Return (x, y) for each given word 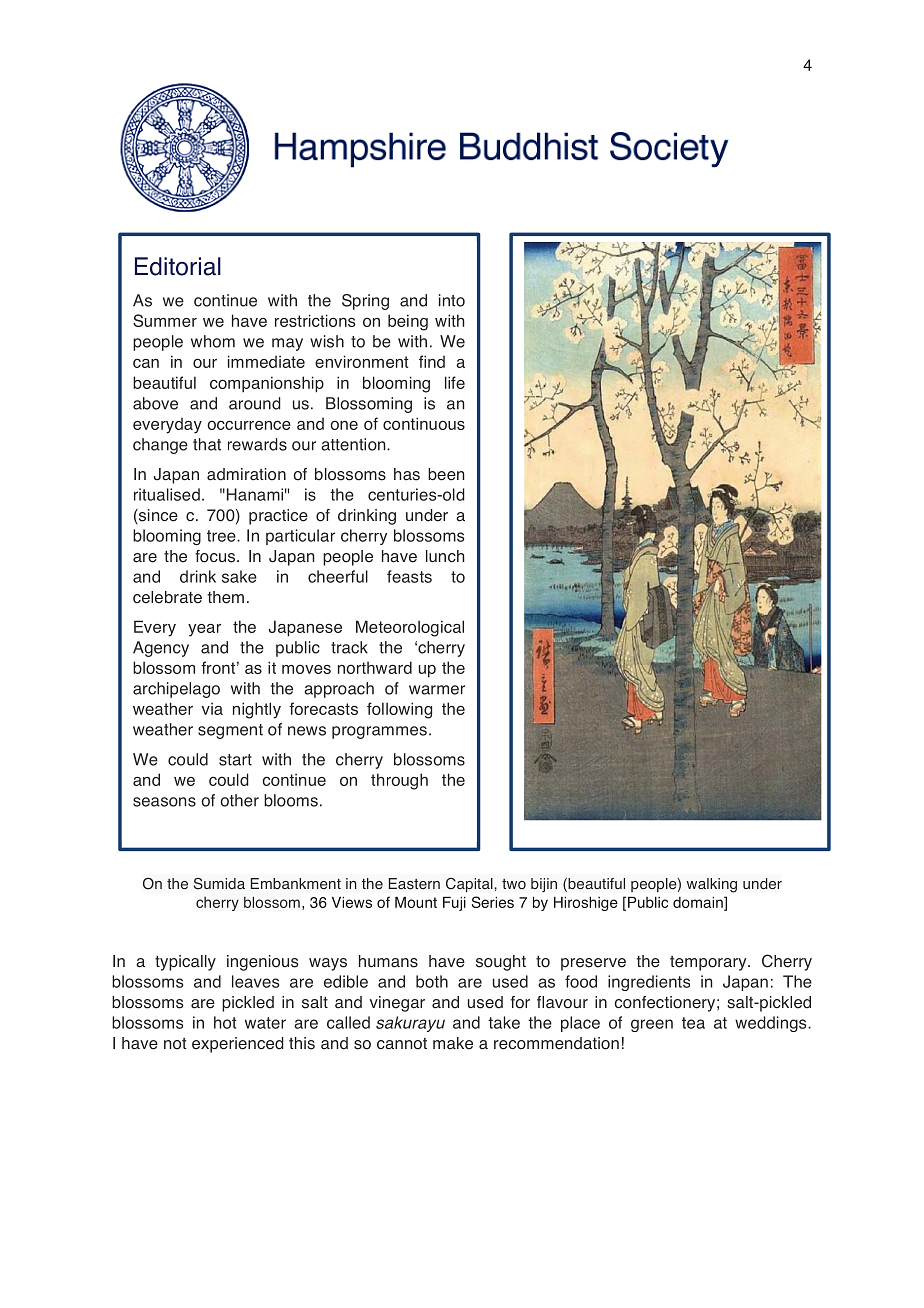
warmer (437, 690)
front (218, 667)
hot (225, 1022)
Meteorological (410, 628)
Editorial (178, 266)
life (455, 382)
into (452, 300)
